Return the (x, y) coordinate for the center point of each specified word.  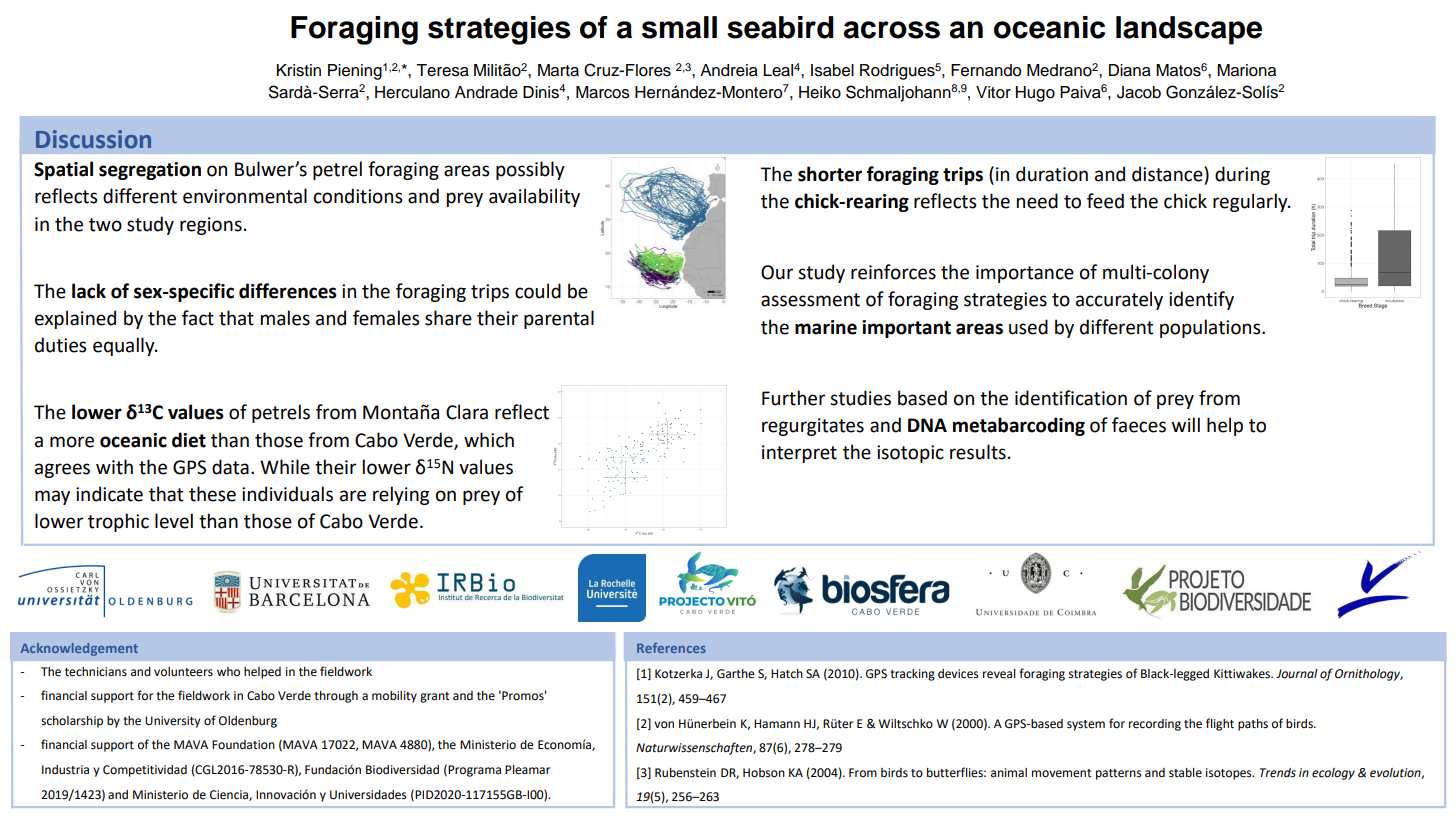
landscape (1189, 30)
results (978, 452)
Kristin (299, 70)
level (174, 521)
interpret (799, 454)
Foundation (243, 745)
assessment (810, 300)
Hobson (764, 773)
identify (1201, 300)
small (679, 27)
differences (288, 291)
